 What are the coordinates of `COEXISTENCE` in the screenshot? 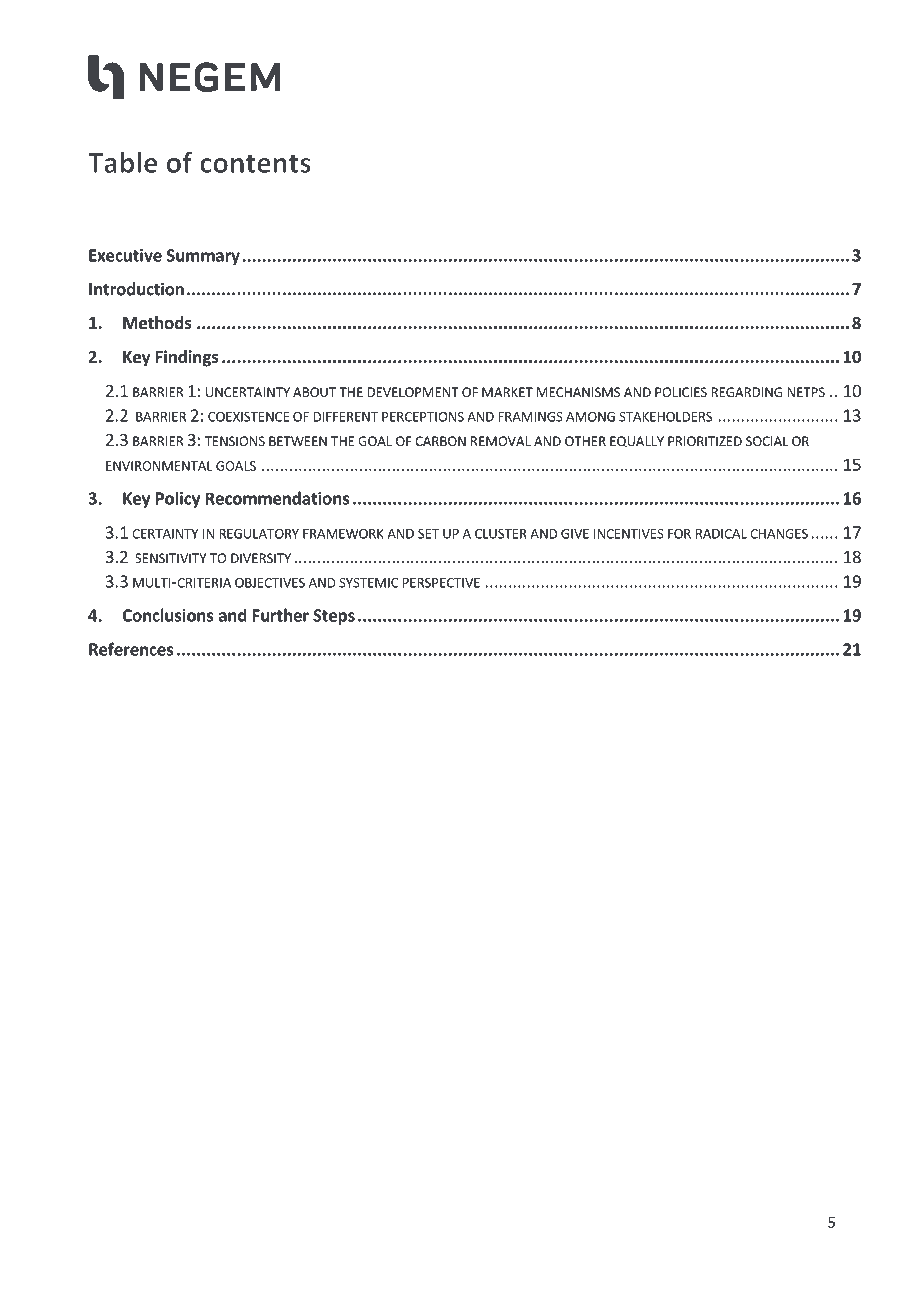 It's located at (248, 417).
